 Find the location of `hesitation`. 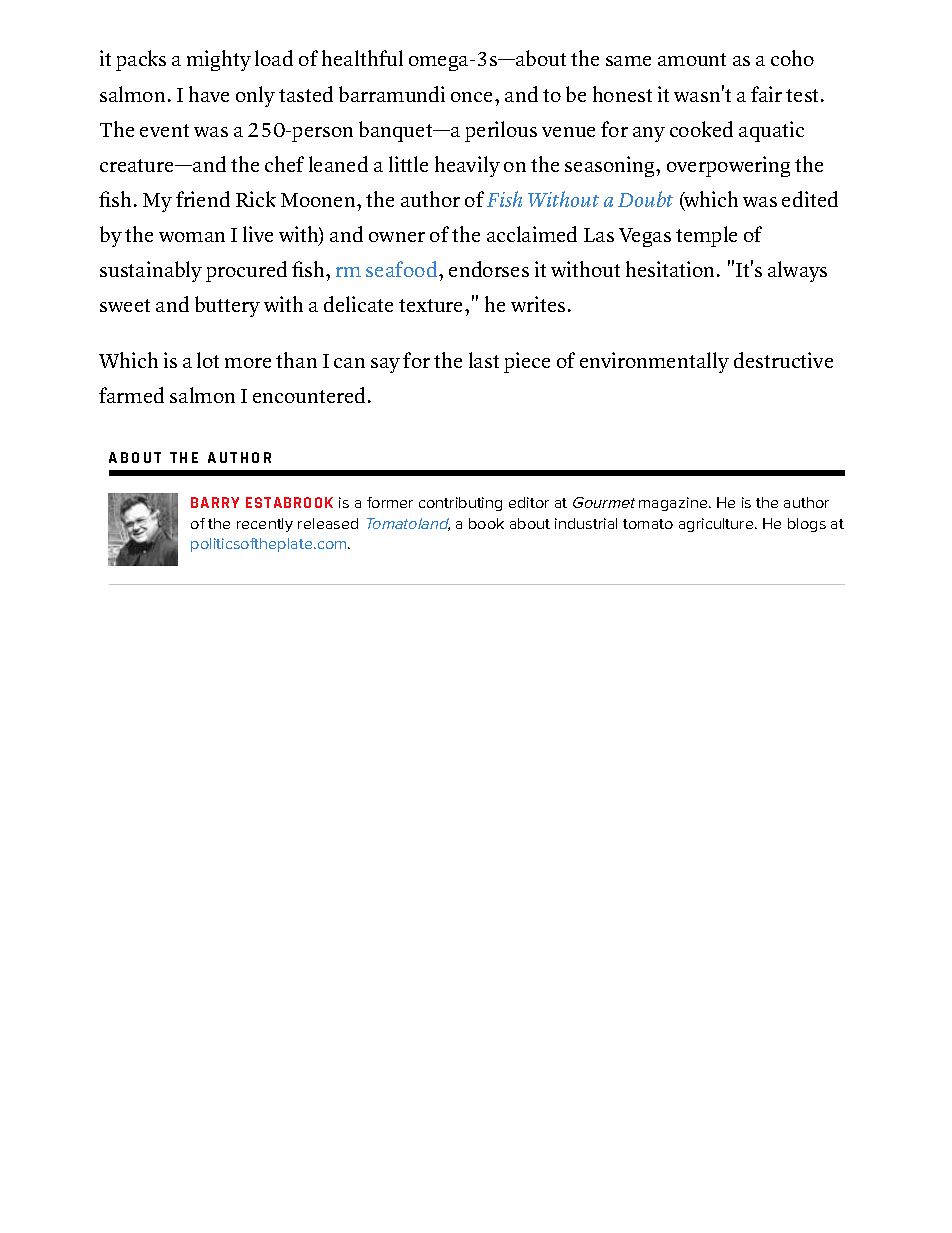

hesitation is located at coordinates (672, 269).
